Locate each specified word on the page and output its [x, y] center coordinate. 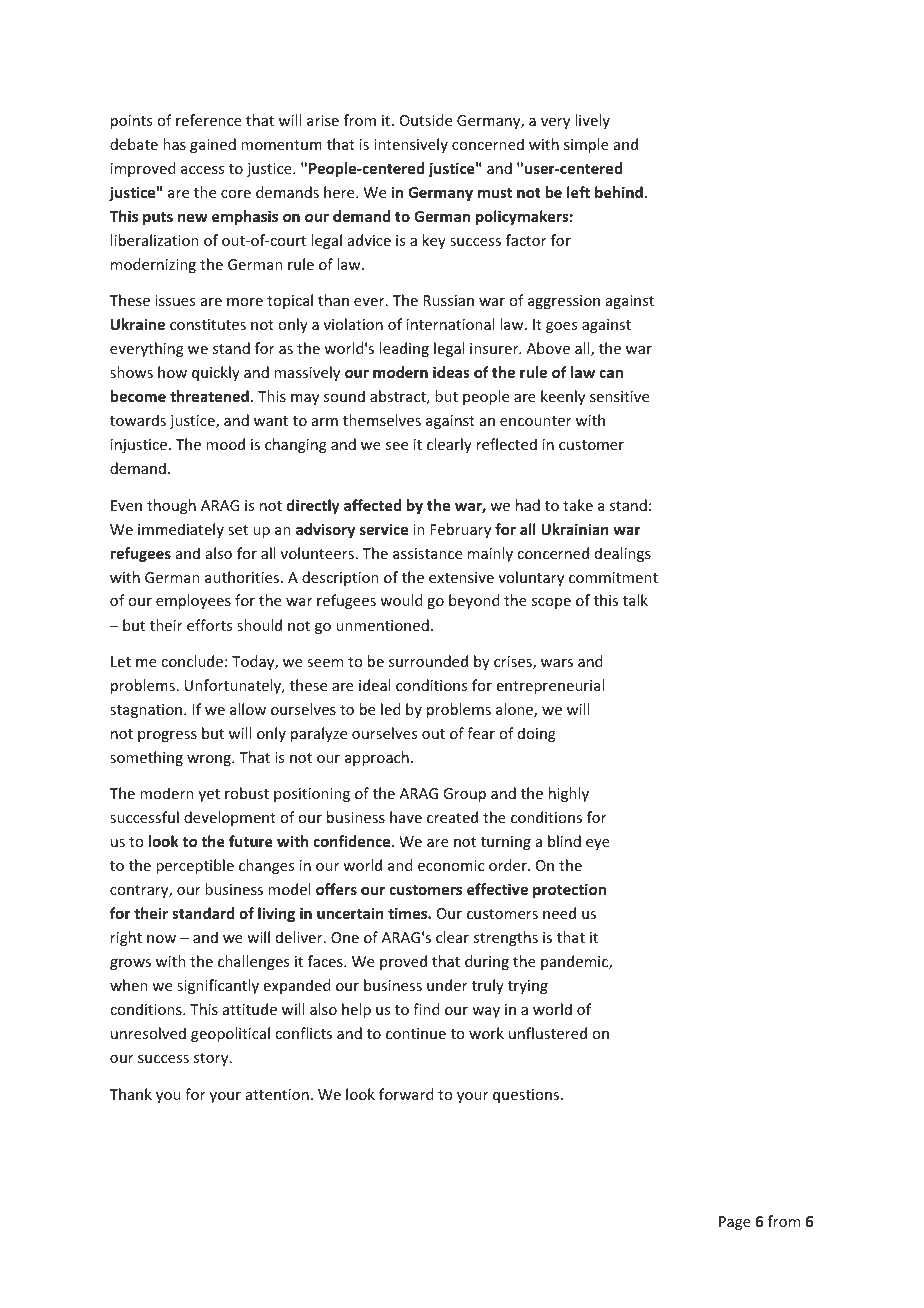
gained [213, 145]
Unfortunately [234, 686]
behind [619, 192]
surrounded [428, 661]
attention [277, 1094]
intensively [411, 145]
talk [635, 600]
